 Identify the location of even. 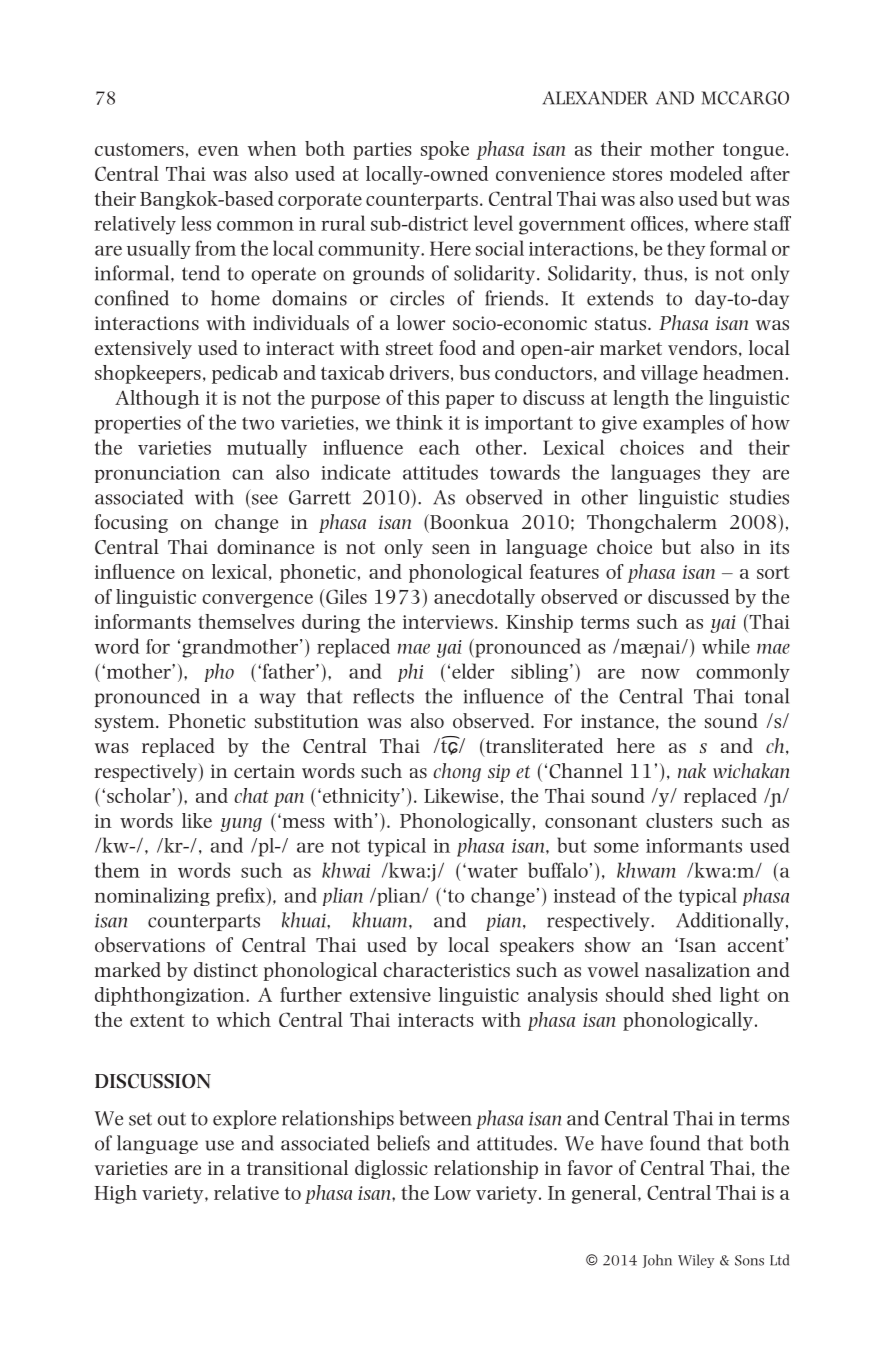
(218, 151).
